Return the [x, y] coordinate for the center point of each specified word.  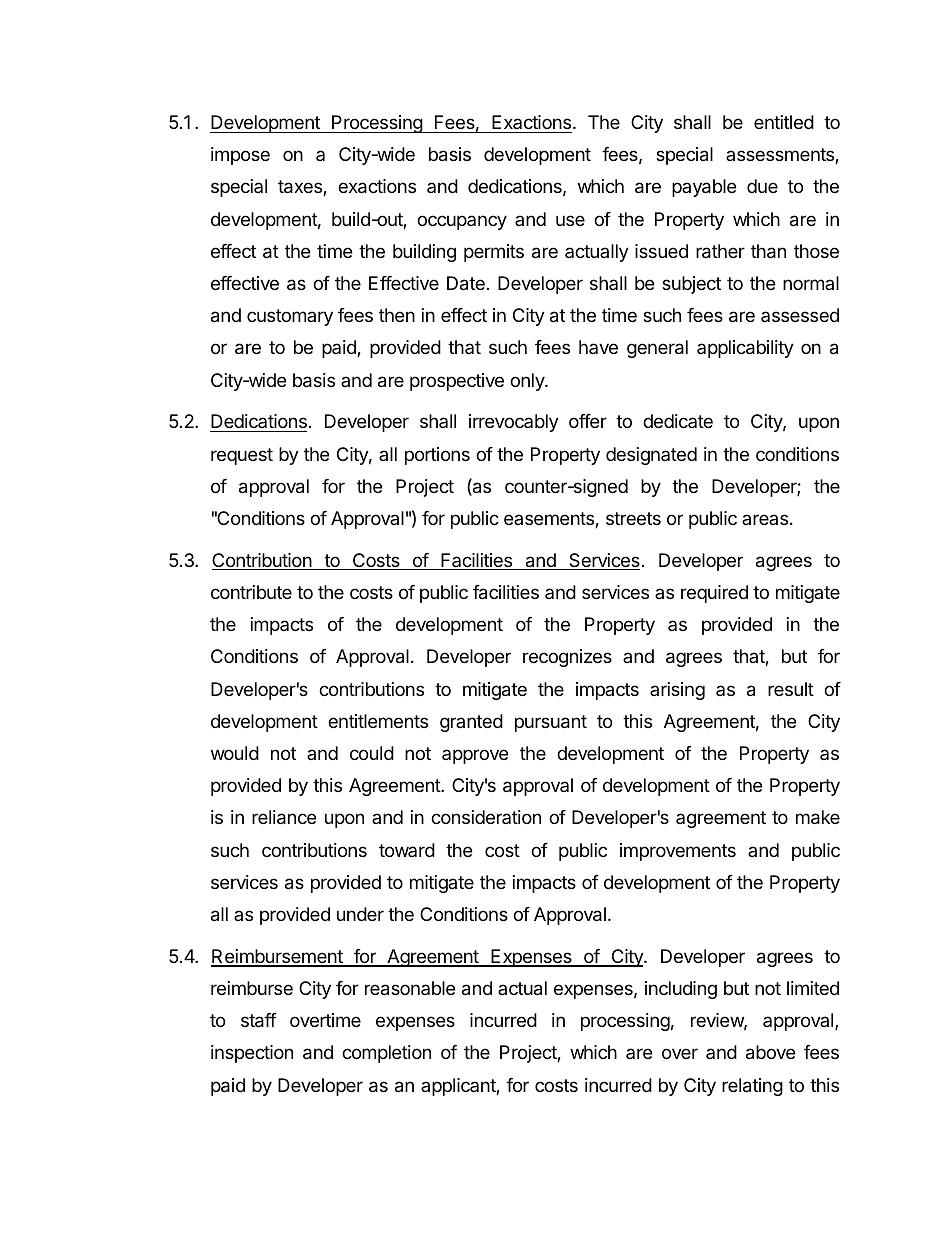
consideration [486, 817]
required [714, 594]
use [570, 220]
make [818, 817]
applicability [745, 349]
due [762, 186]
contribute [251, 592]
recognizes [567, 658]
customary [290, 317]
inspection [252, 1054]
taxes [301, 188]
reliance [284, 817]
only [528, 382]
